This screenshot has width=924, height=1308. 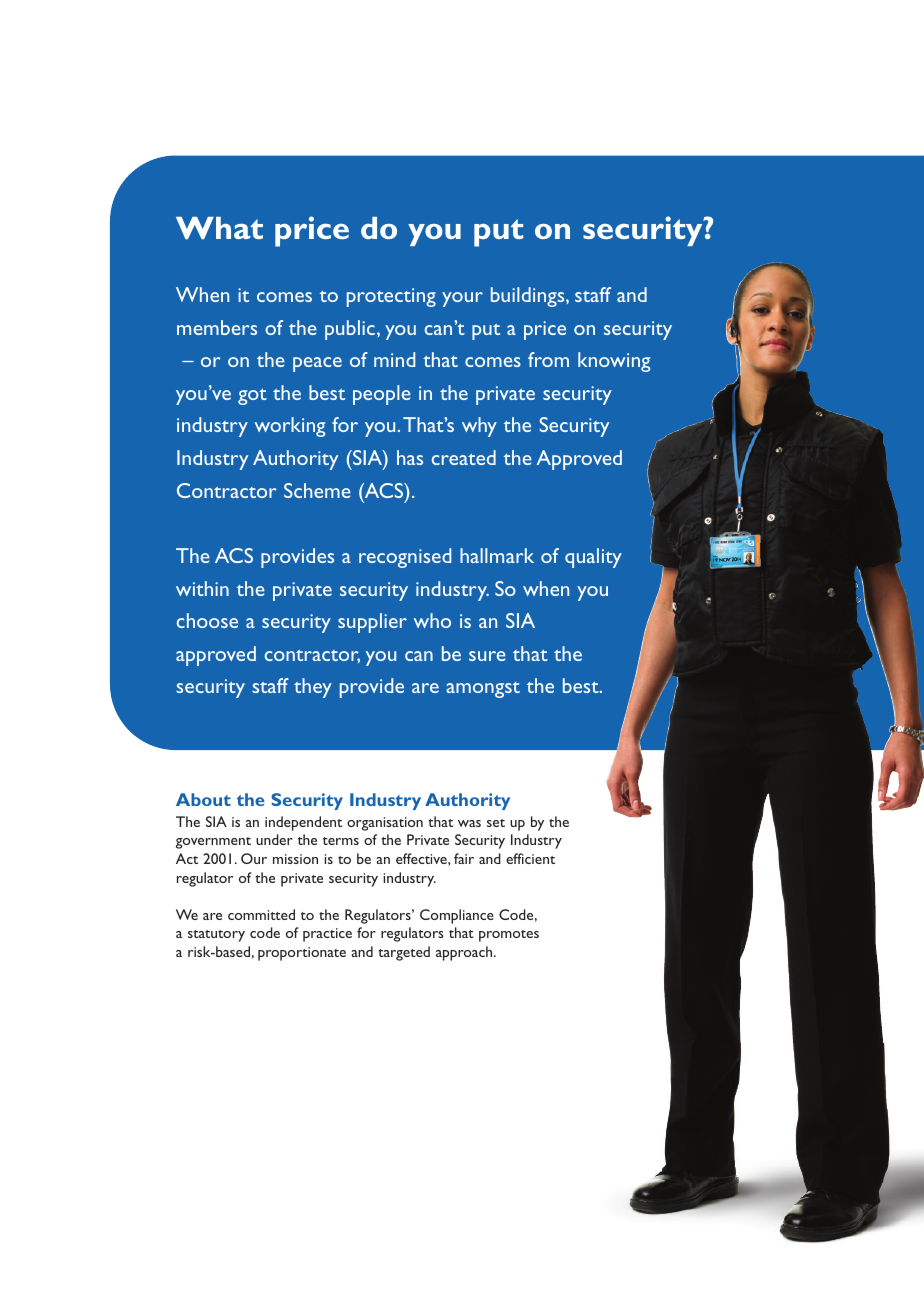 What do you see at coordinates (404, 953) in the screenshot?
I see `targeted` at bounding box center [404, 953].
